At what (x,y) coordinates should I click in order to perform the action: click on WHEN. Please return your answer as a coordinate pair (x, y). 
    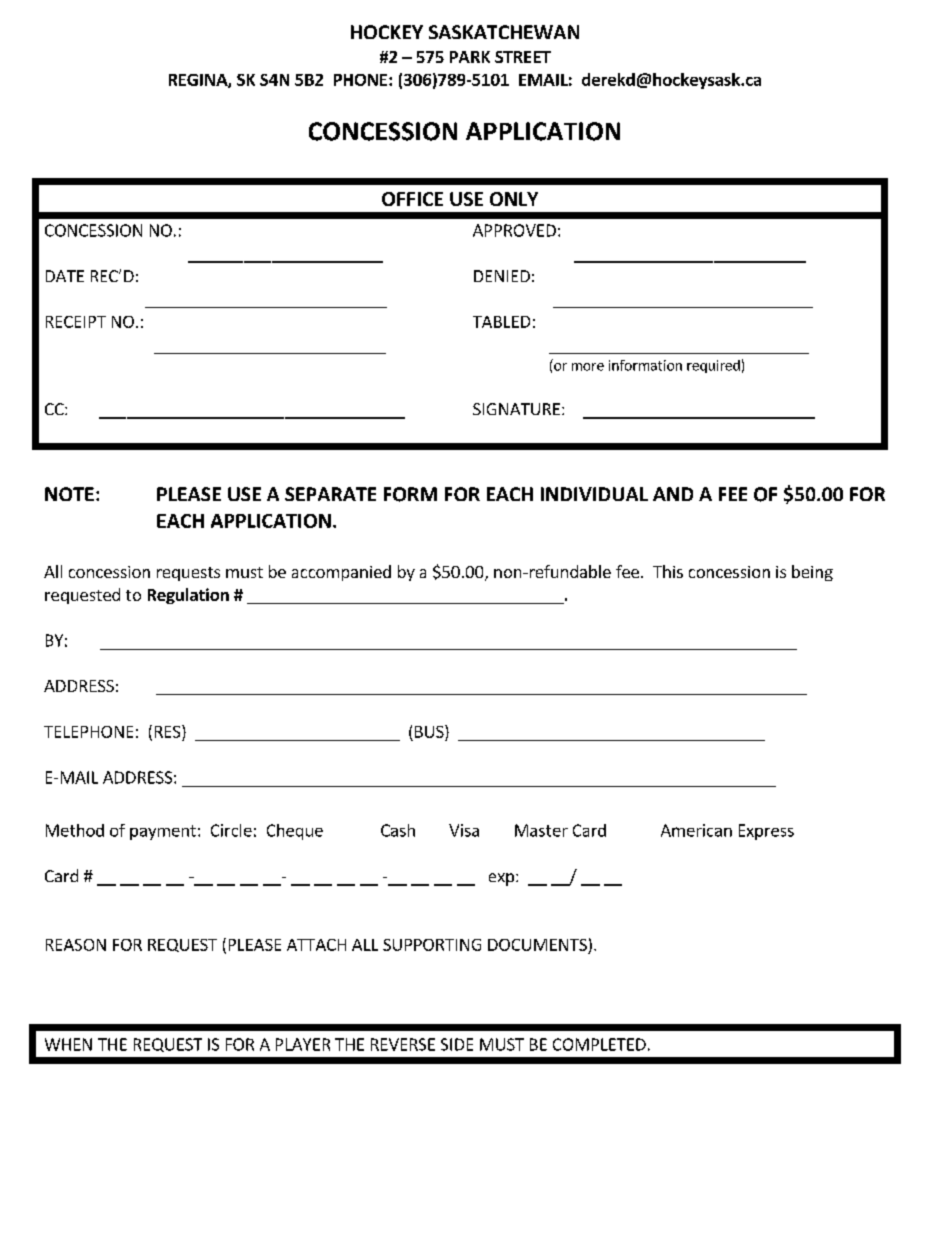
    Looking at the image, I should click on (68, 1044).
